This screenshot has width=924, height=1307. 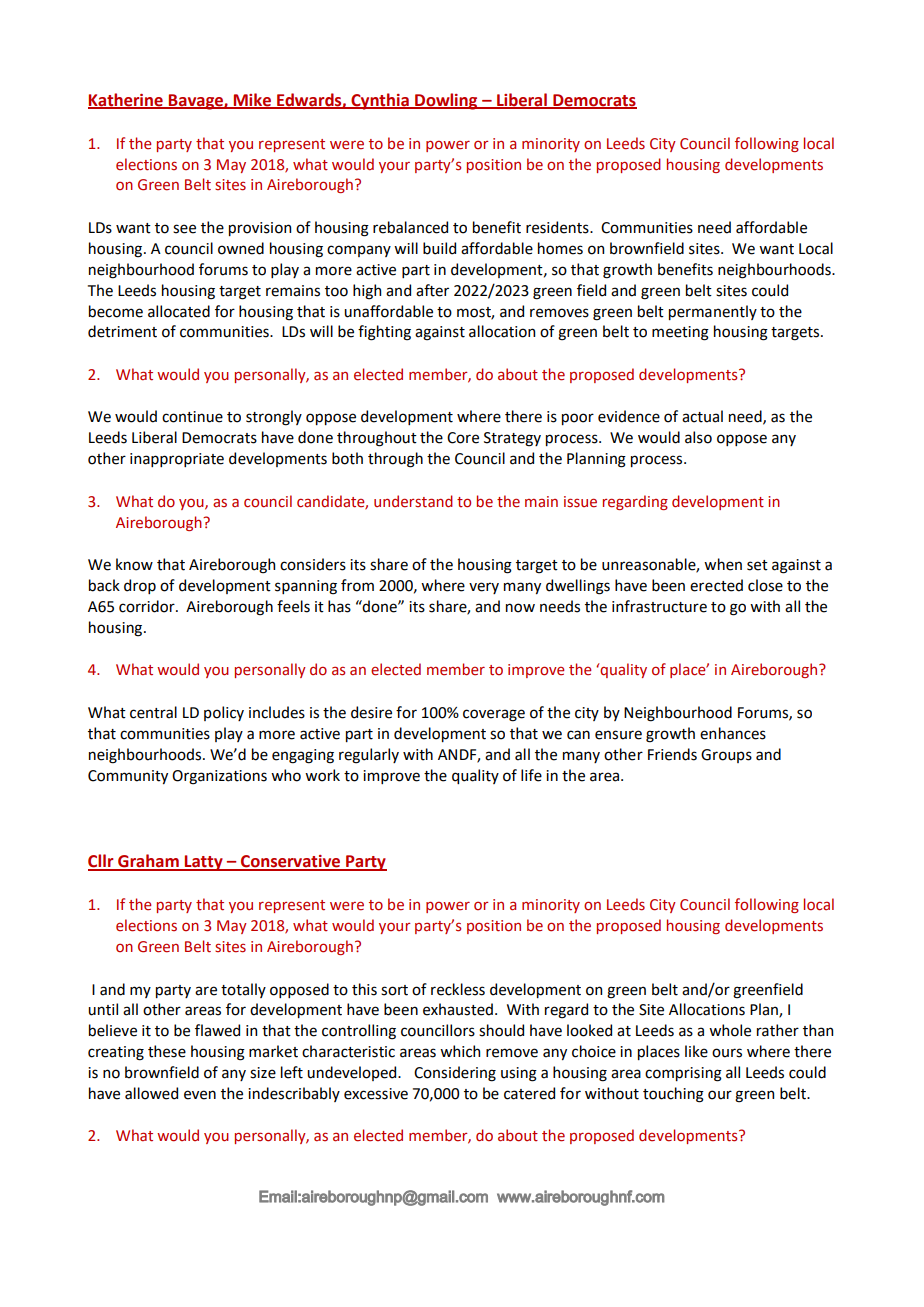 What do you see at coordinates (148, 606) in the screenshot?
I see `corridor` at bounding box center [148, 606].
